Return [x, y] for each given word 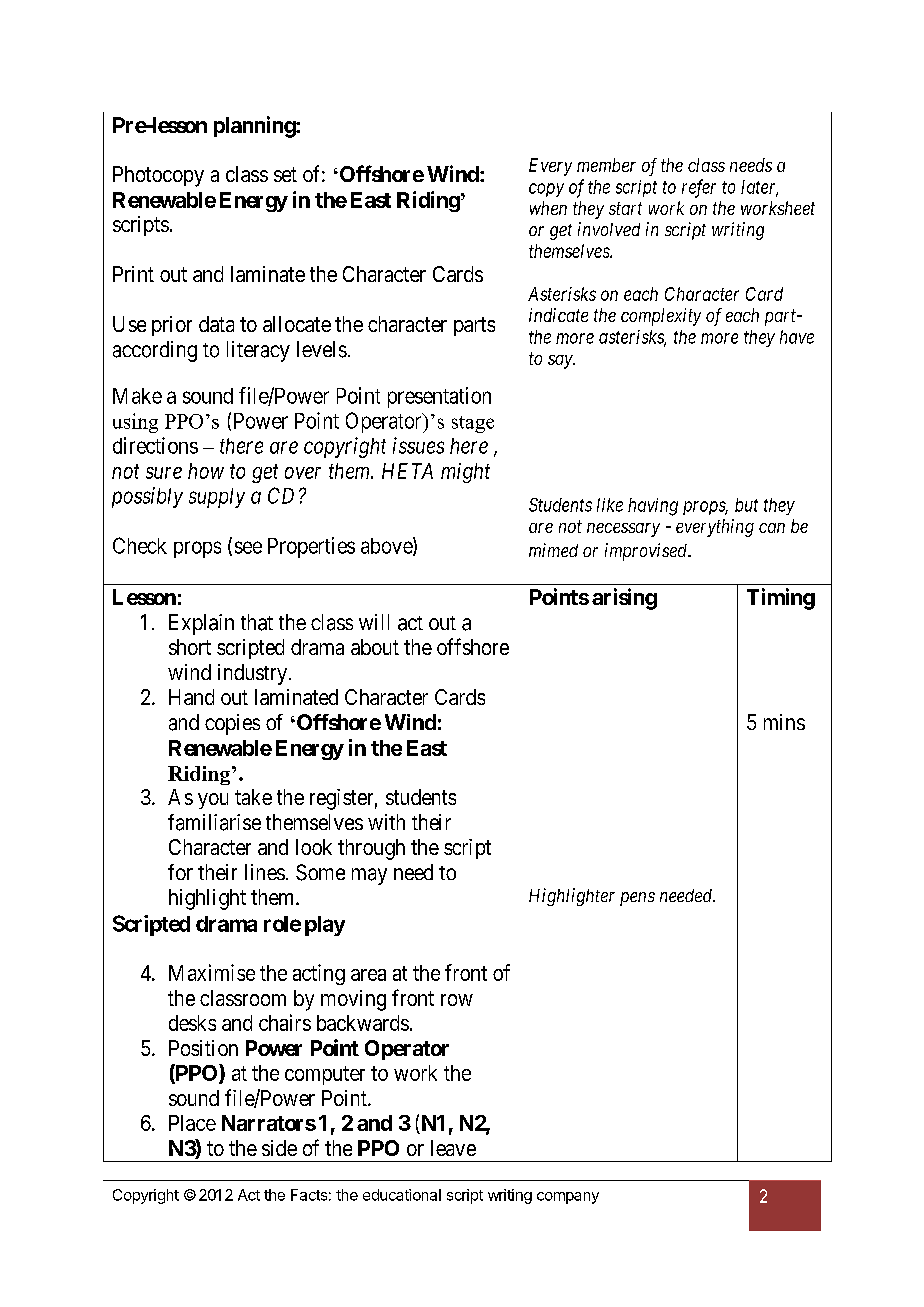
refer [699, 188]
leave [453, 1148]
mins [784, 722]
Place [192, 1123]
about [375, 647]
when [548, 208]
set [285, 174]
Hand [191, 697]
